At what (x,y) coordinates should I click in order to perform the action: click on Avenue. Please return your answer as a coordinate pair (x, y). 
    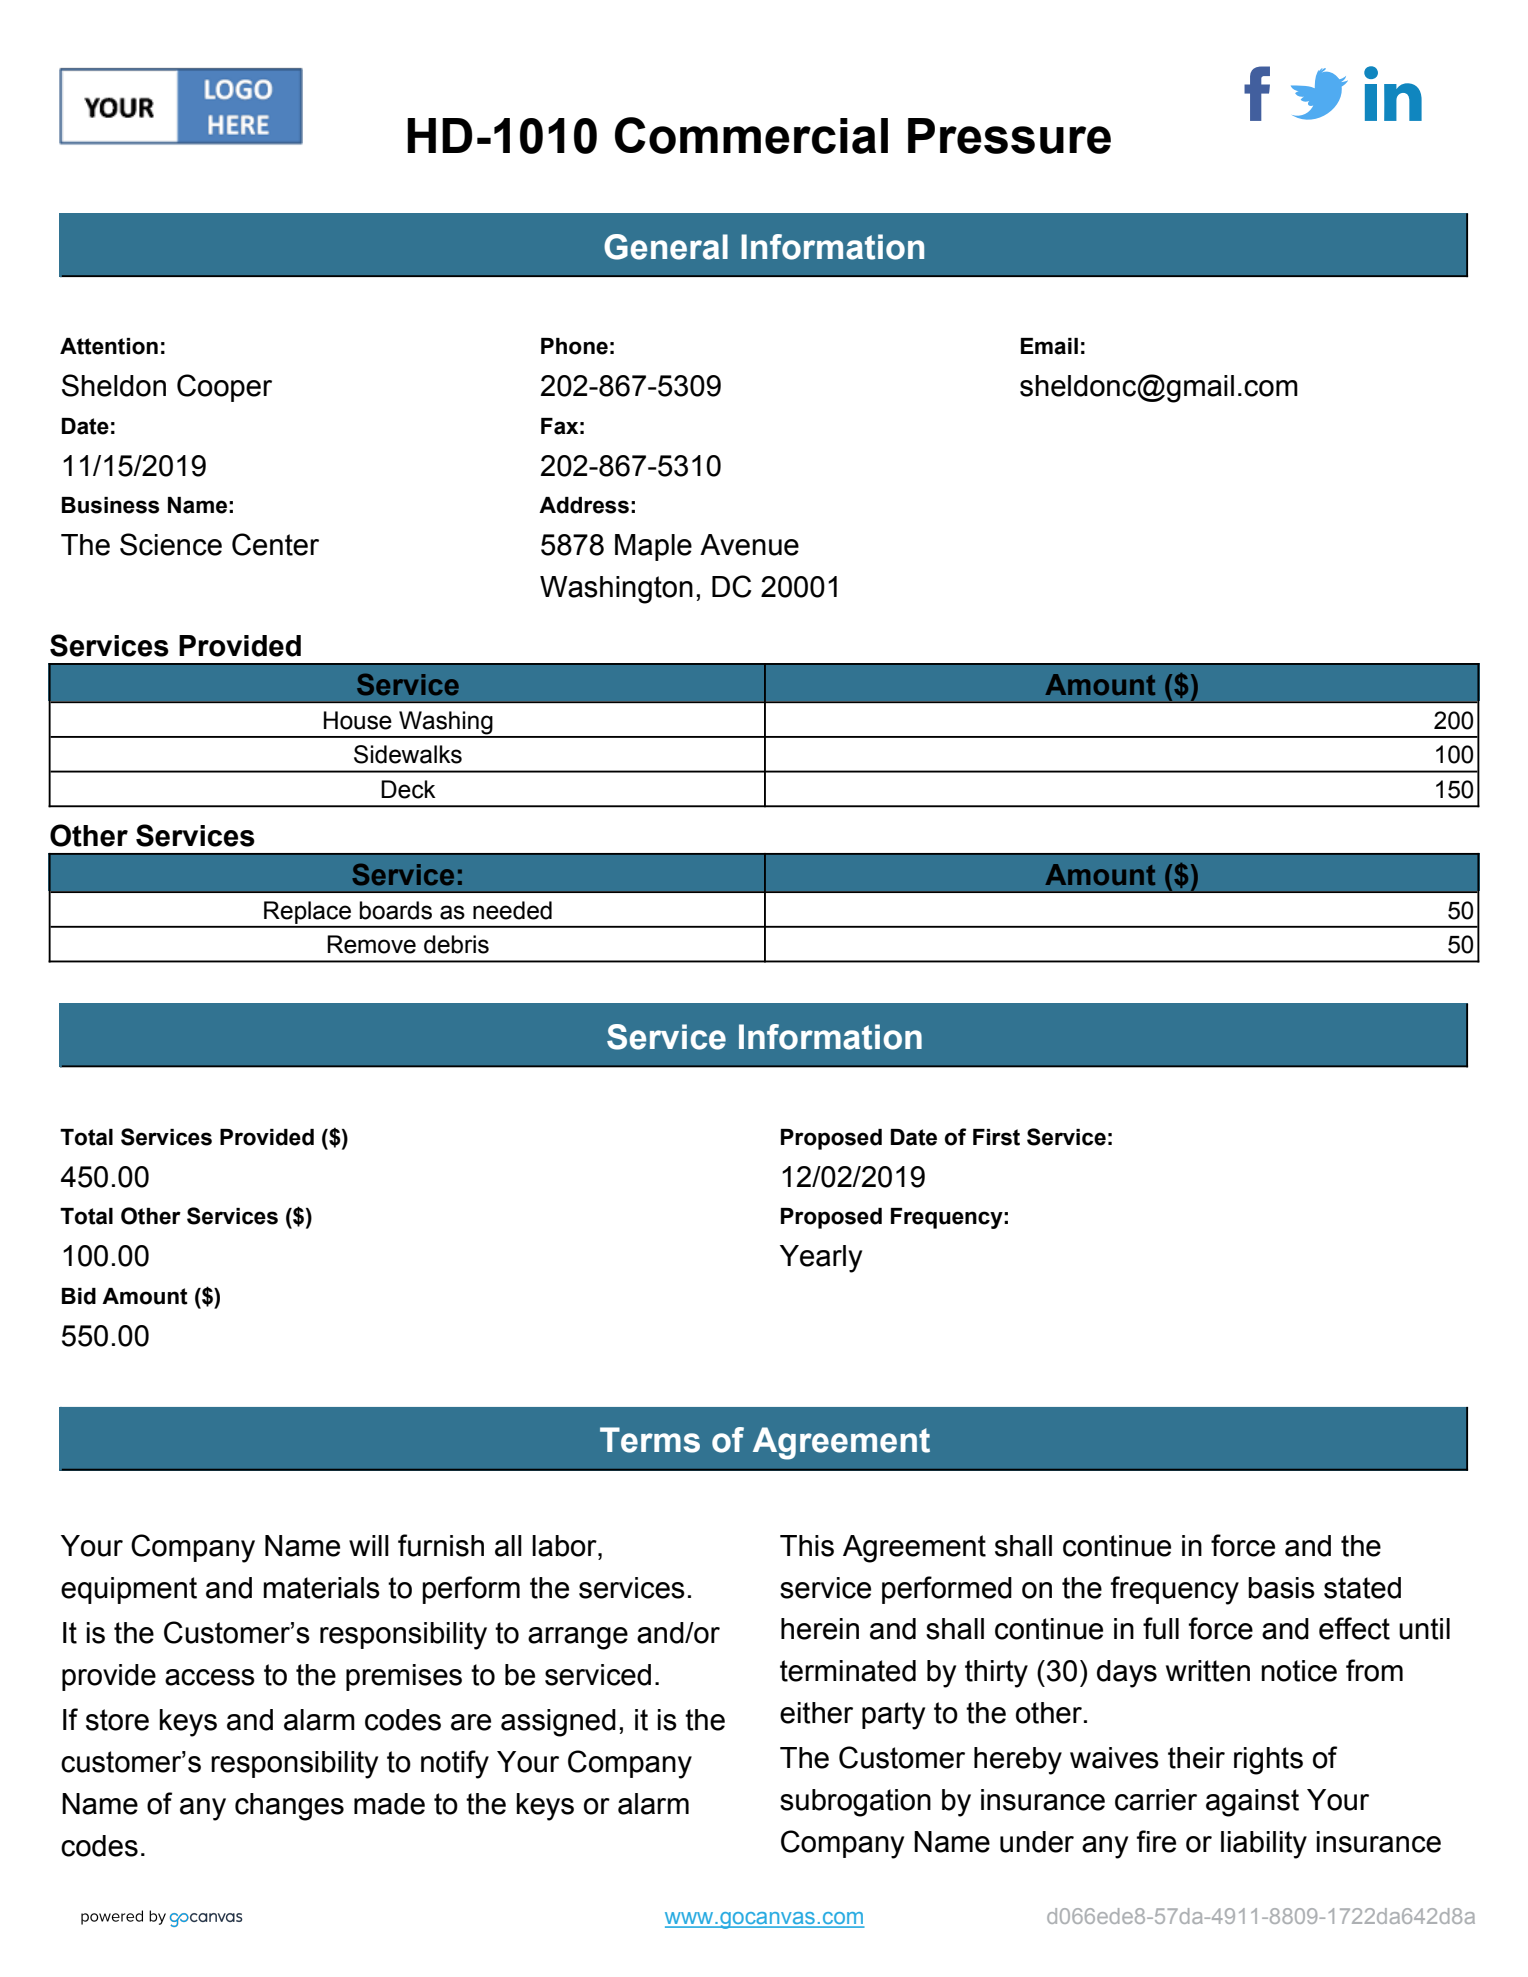
    Looking at the image, I should click on (749, 545).
